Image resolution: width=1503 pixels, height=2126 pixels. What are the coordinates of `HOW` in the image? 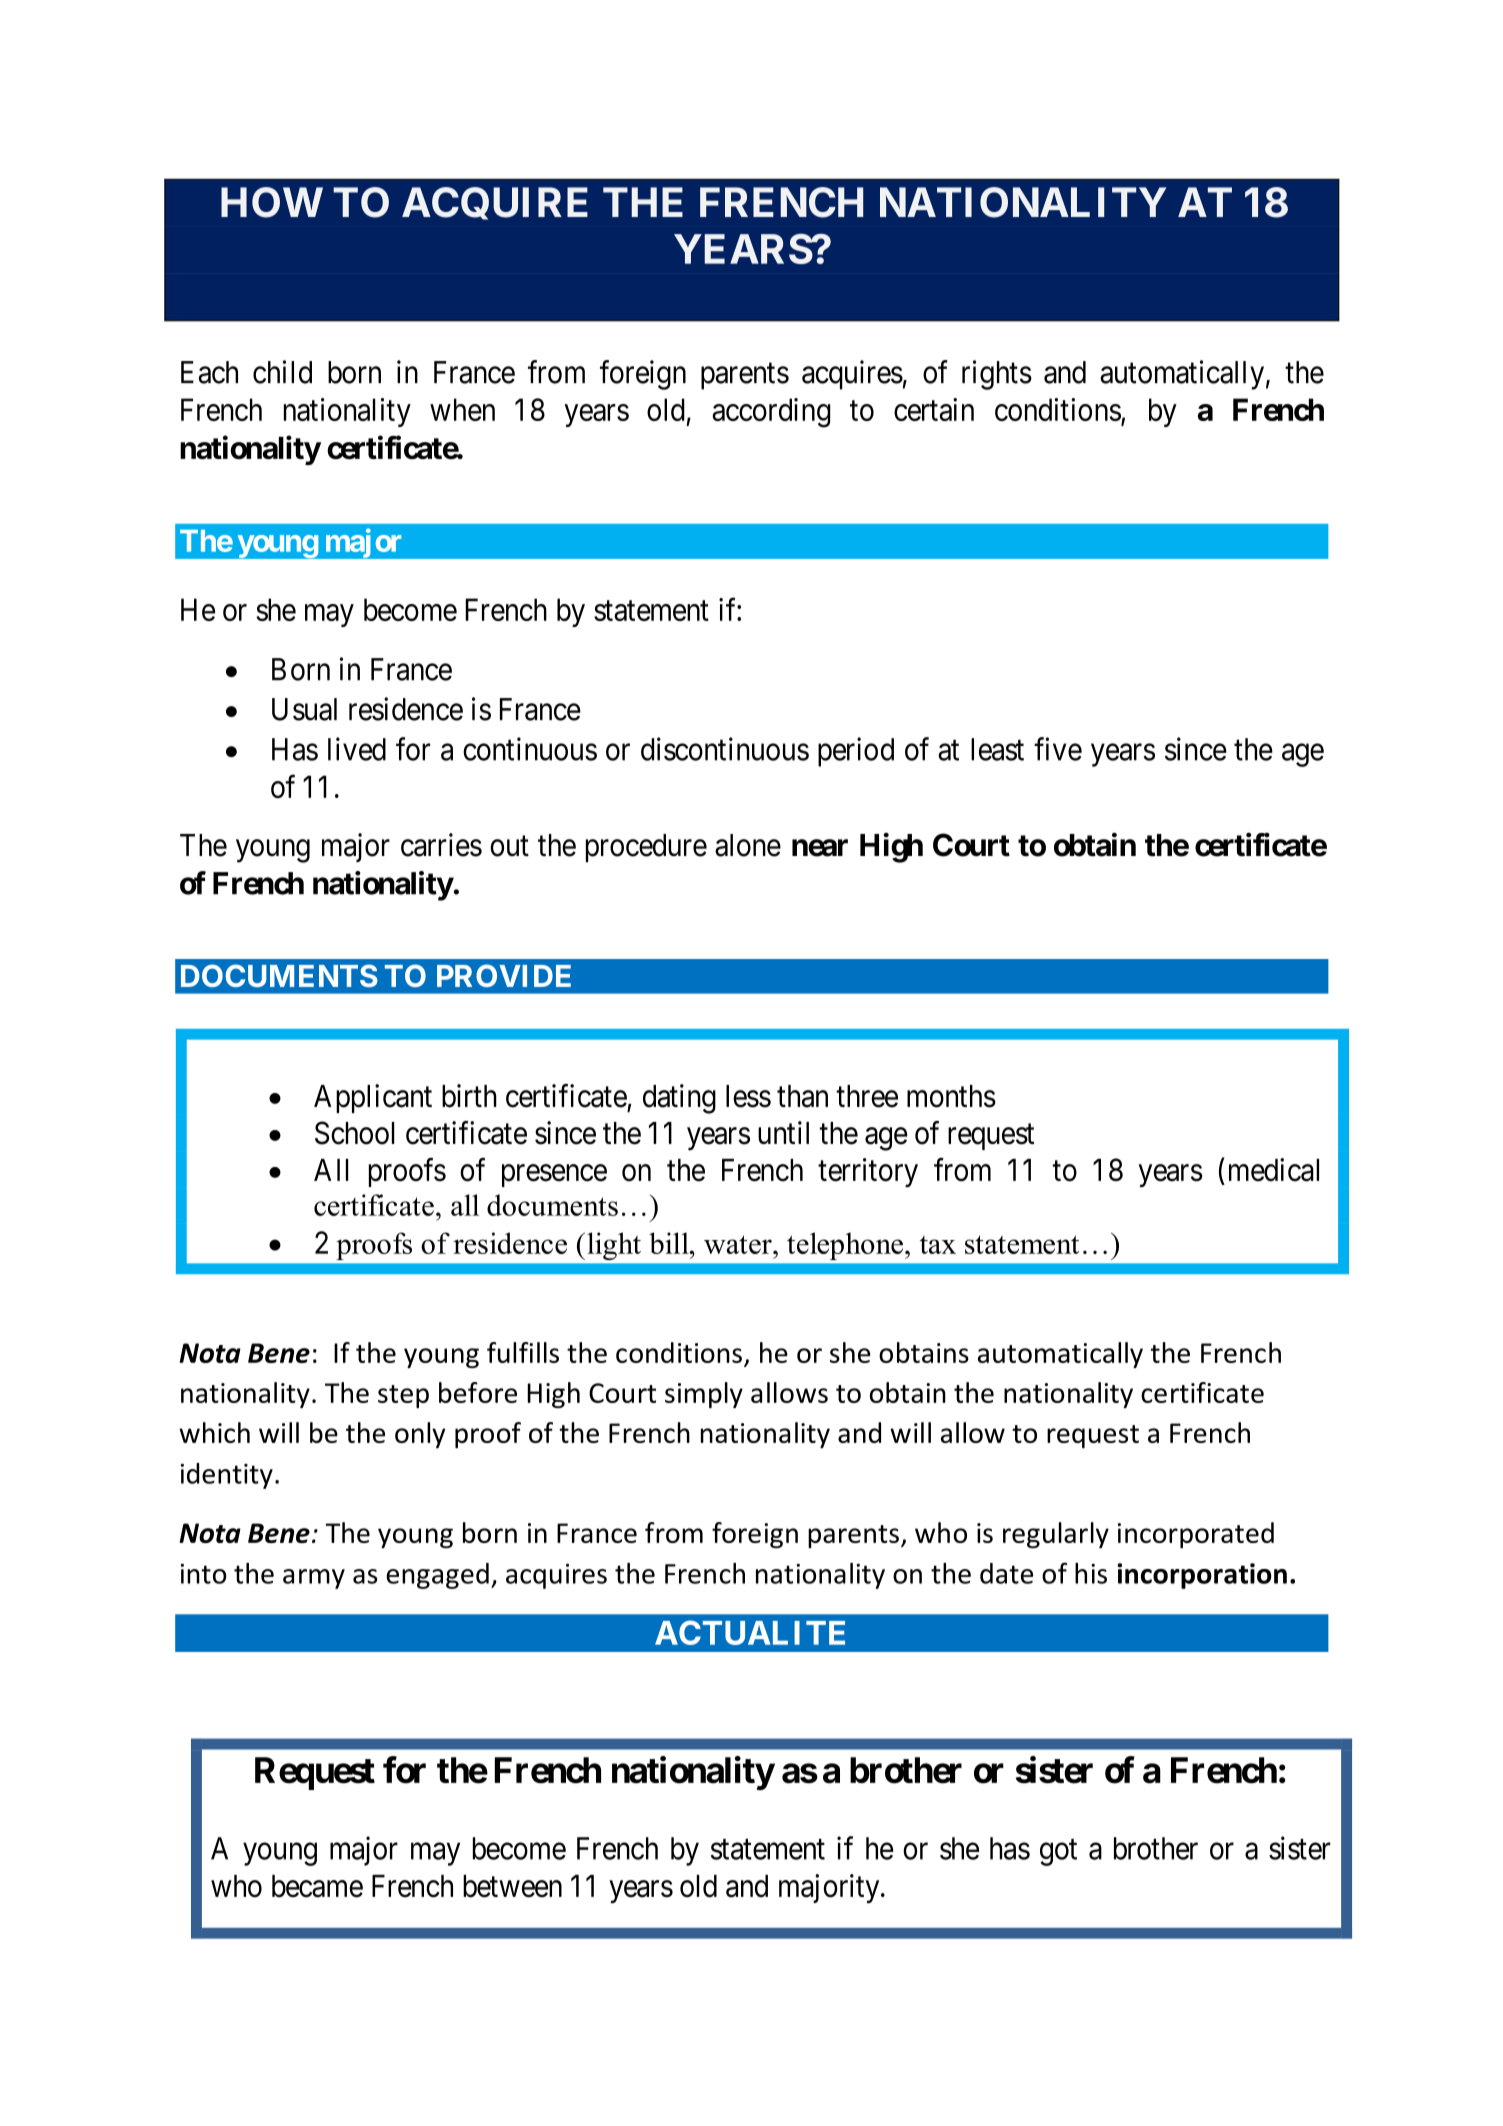 It's located at (272, 202).
